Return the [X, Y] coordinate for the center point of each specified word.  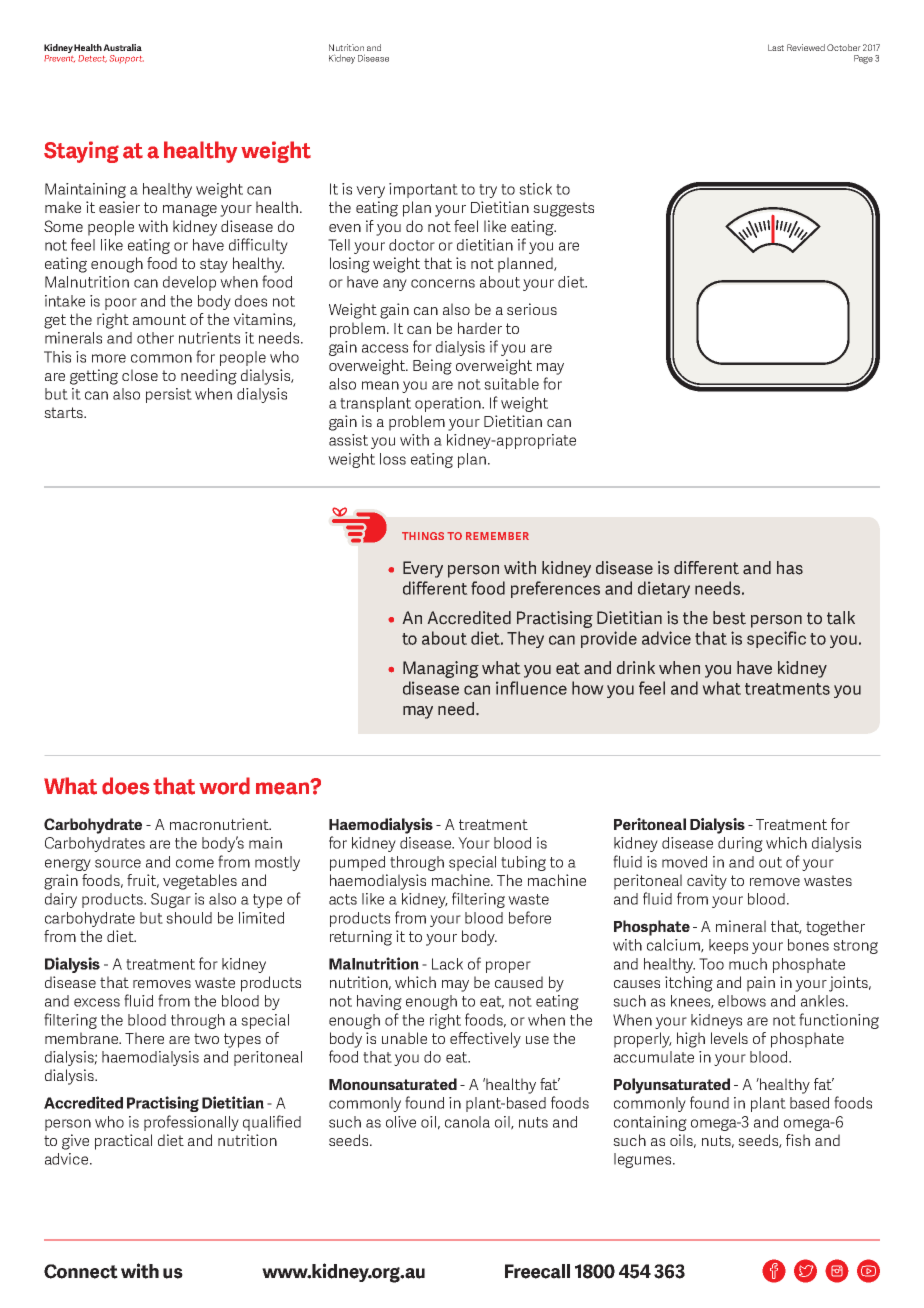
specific [776, 639]
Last [776, 47]
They [525, 639]
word [224, 786]
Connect [81, 1271]
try [488, 191]
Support [127, 59]
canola [467, 1122]
